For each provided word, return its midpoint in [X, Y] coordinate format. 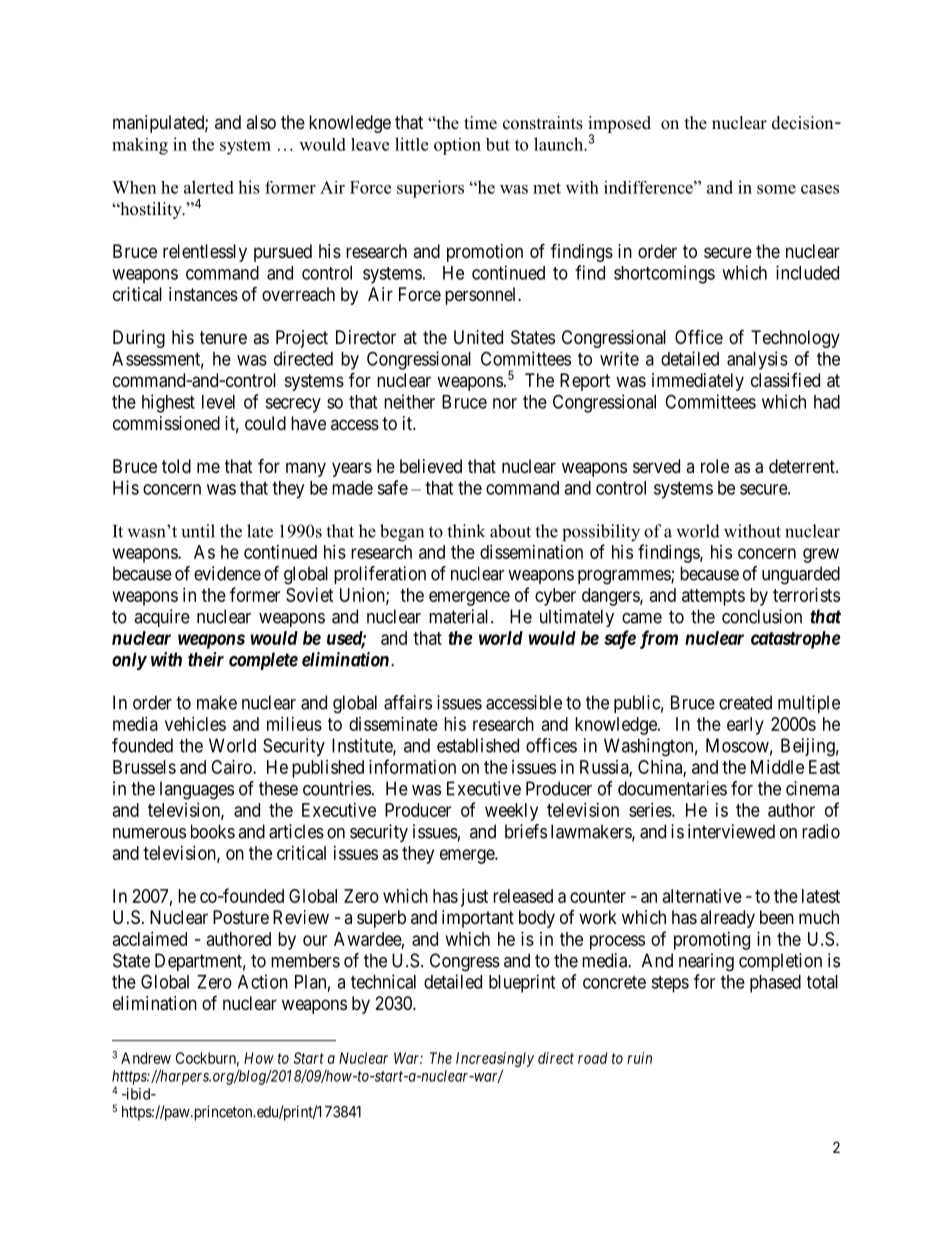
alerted [209, 187]
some [776, 189]
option [457, 146]
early [745, 726]
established [478, 745]
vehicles [195, 724]
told [176, 466]
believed [431, 466]
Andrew [146, 1058]
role [715, 466]
